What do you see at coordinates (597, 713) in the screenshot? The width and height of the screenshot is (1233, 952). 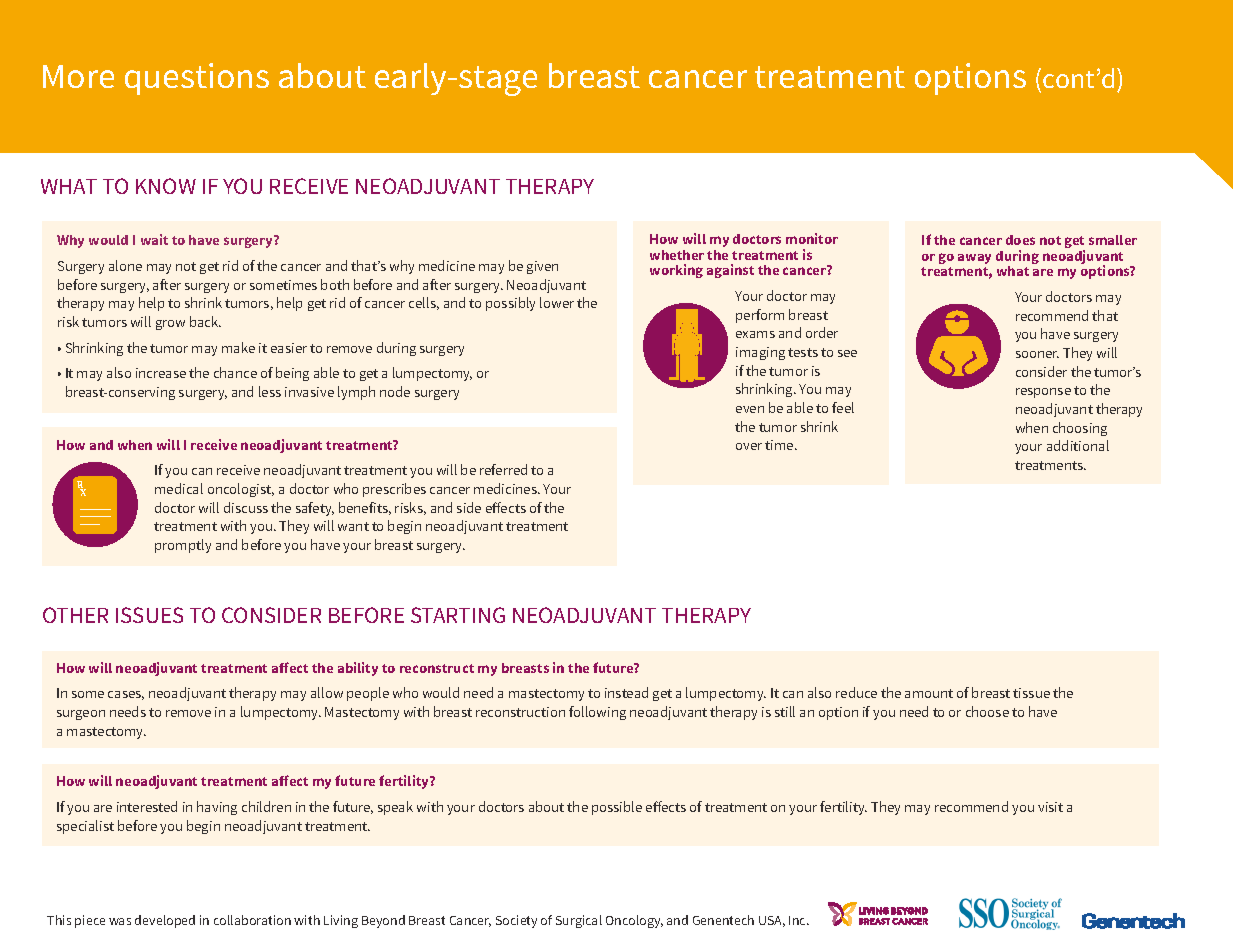 I see `following` at bounding box center [597, 713].
